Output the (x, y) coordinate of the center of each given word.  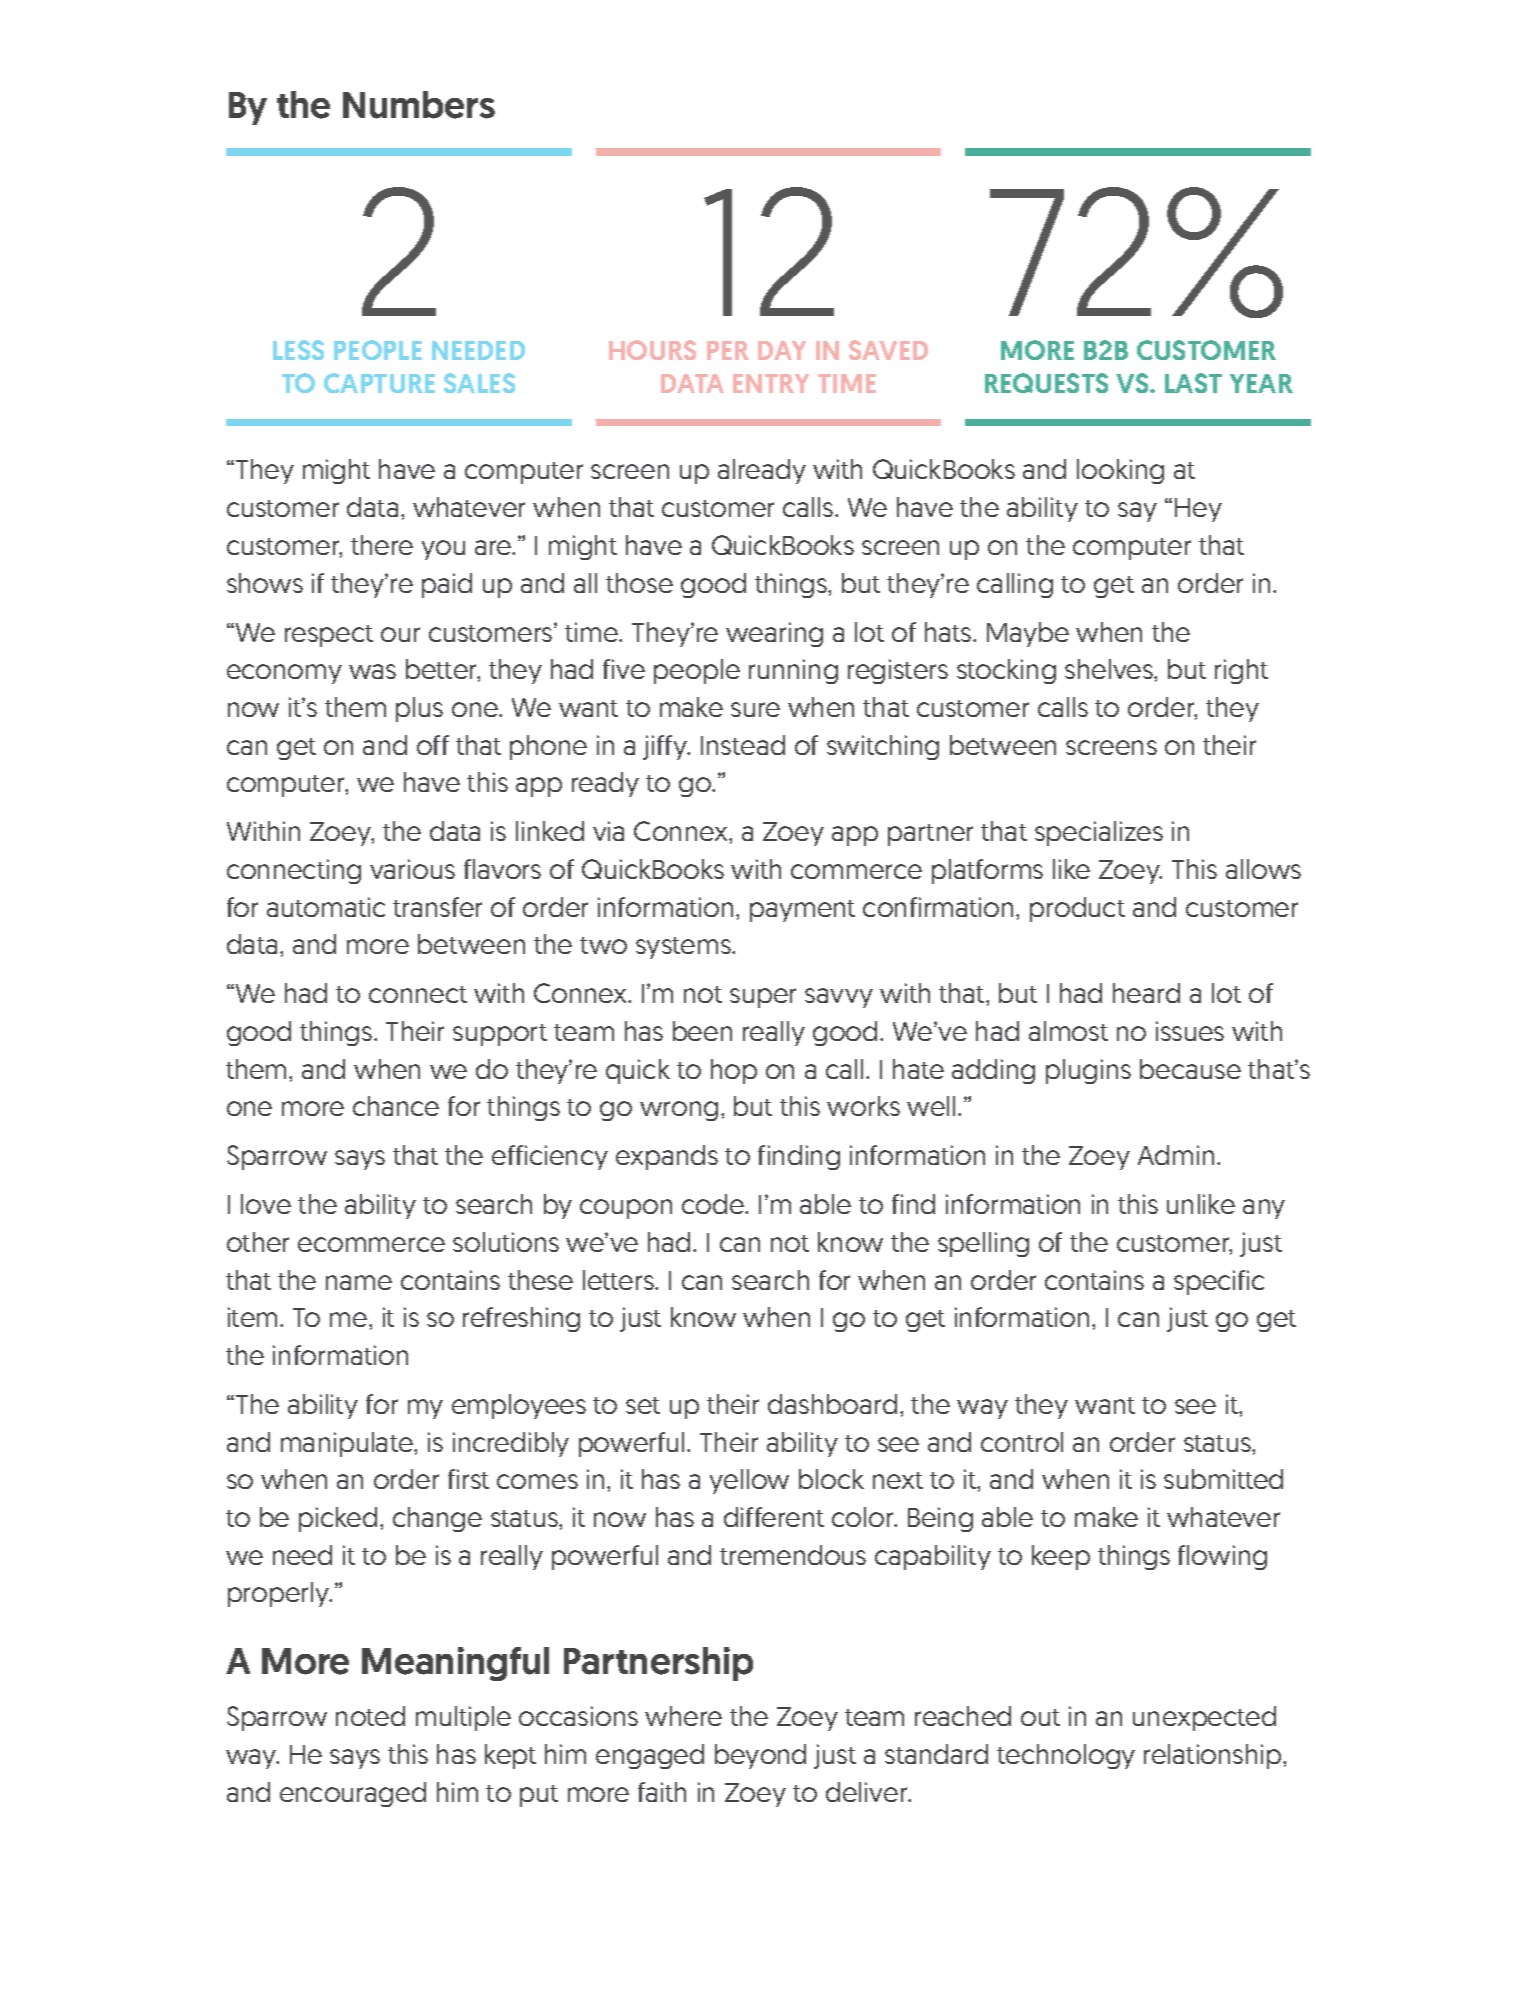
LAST (1193, 383)
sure (755, 709)
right (1241, 671)
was (372, 671)
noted (370, 1716)
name (359, 1282)
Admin (1176, 1155)
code (714, 1204)
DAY (782, 350)
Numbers (419, 105)
